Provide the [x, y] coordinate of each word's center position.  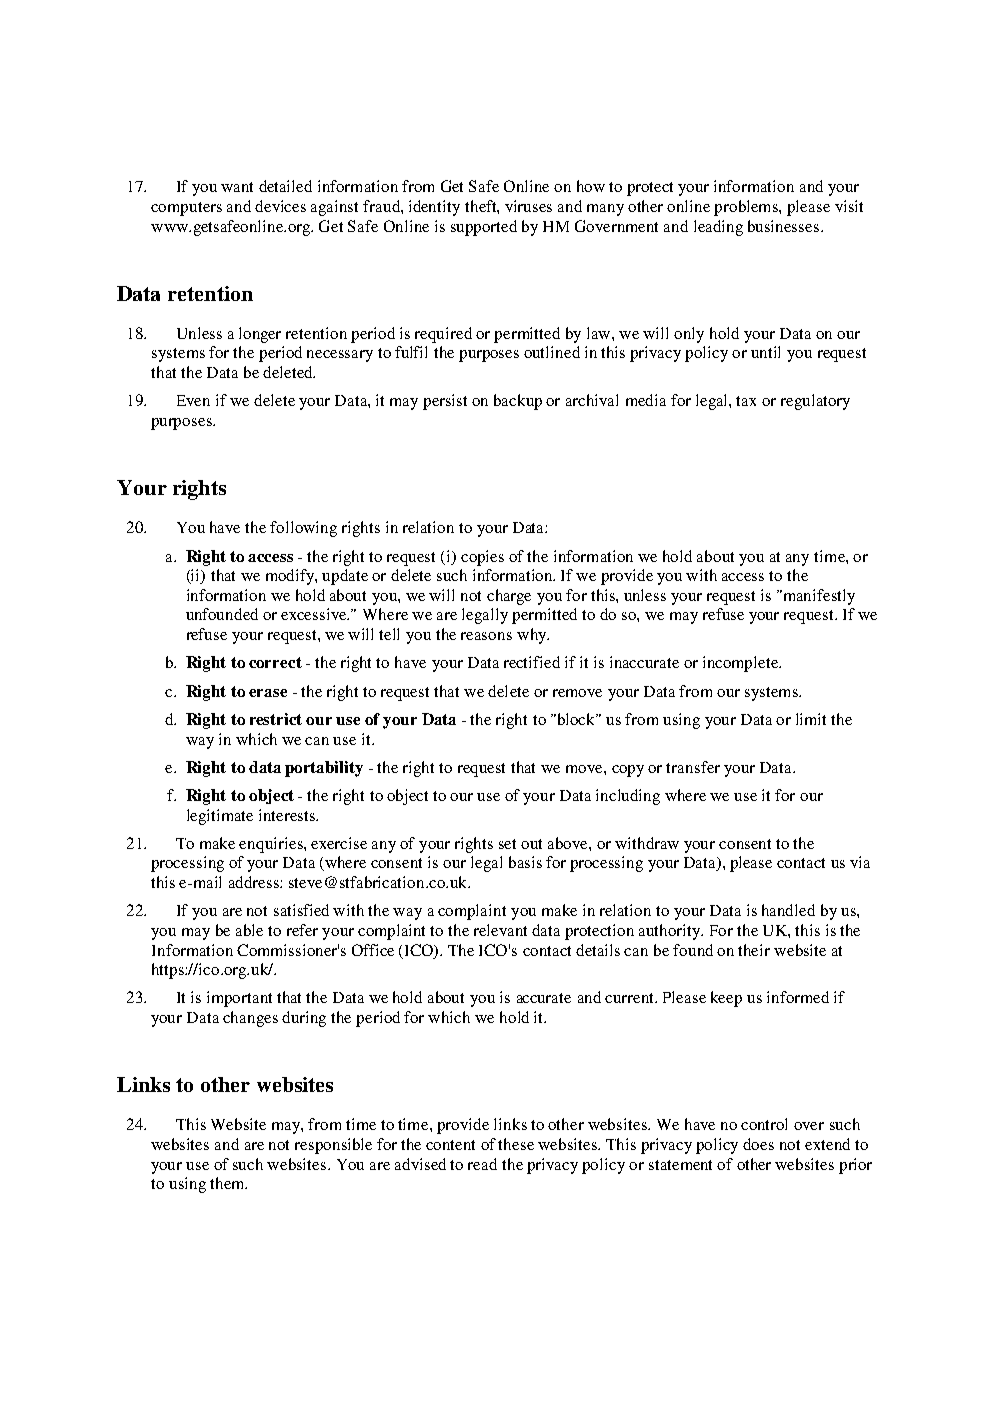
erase [268, 693]
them [228, 1183]
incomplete [741, 664]
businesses [785, 226]
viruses [528, 206]
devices [280, 206]
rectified [532, 662]
